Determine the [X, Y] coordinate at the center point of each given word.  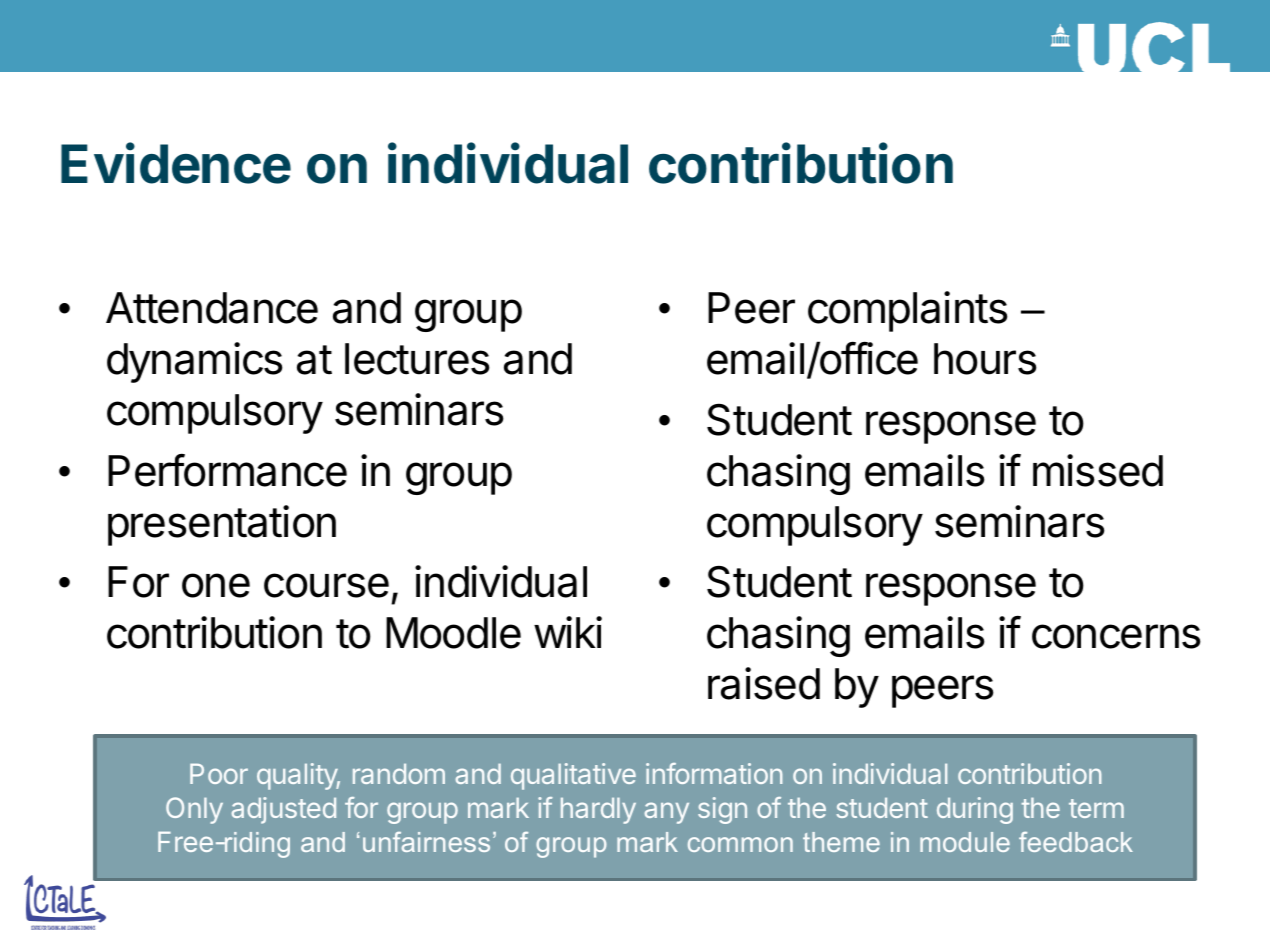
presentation [222, 525]
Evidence [176, 163]
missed [1098, 470]
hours [985, 359]
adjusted [284, 810]
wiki [568, 632]
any [667, 813]
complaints [908, 311]
